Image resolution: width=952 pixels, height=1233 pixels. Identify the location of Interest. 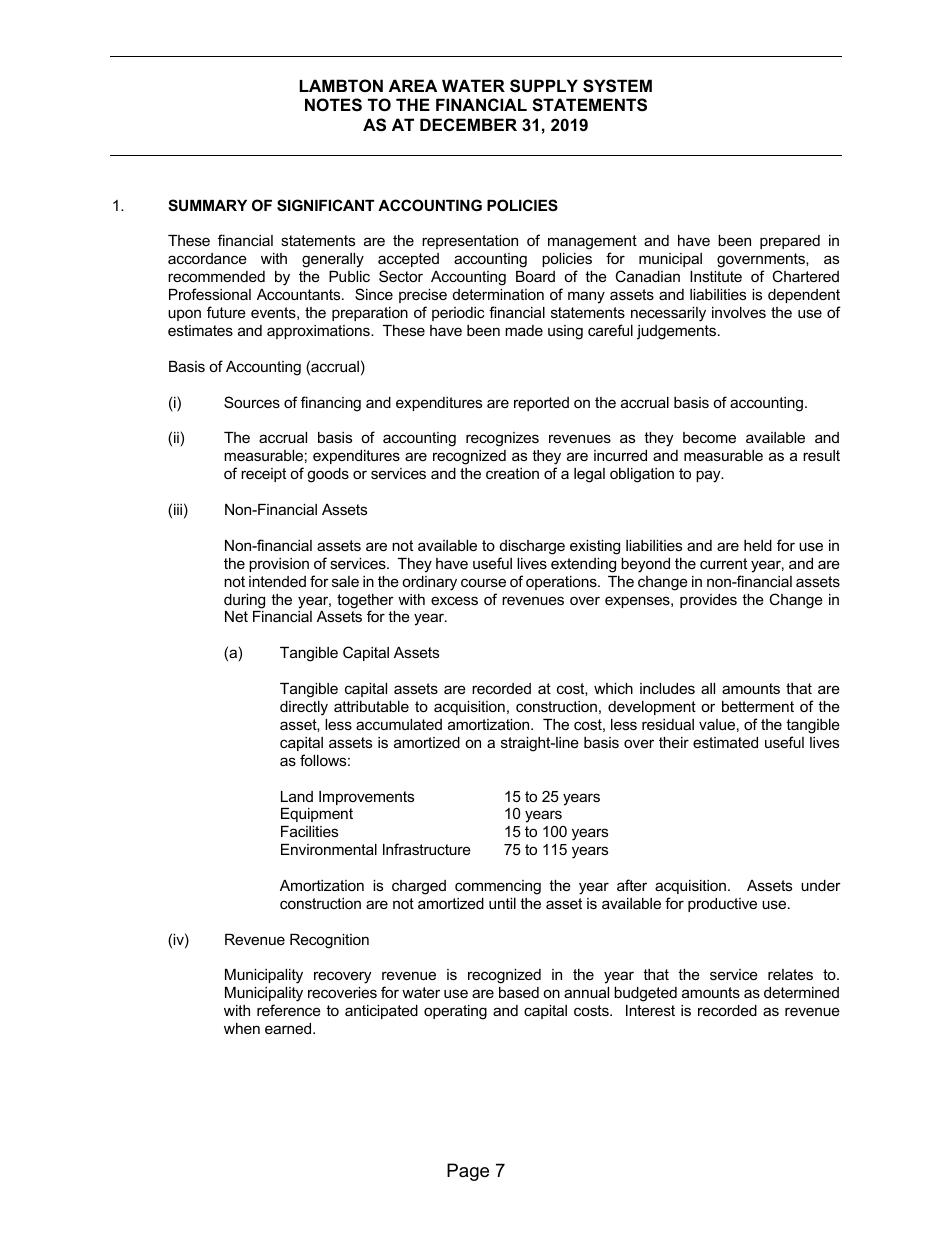
(650, 1010).
